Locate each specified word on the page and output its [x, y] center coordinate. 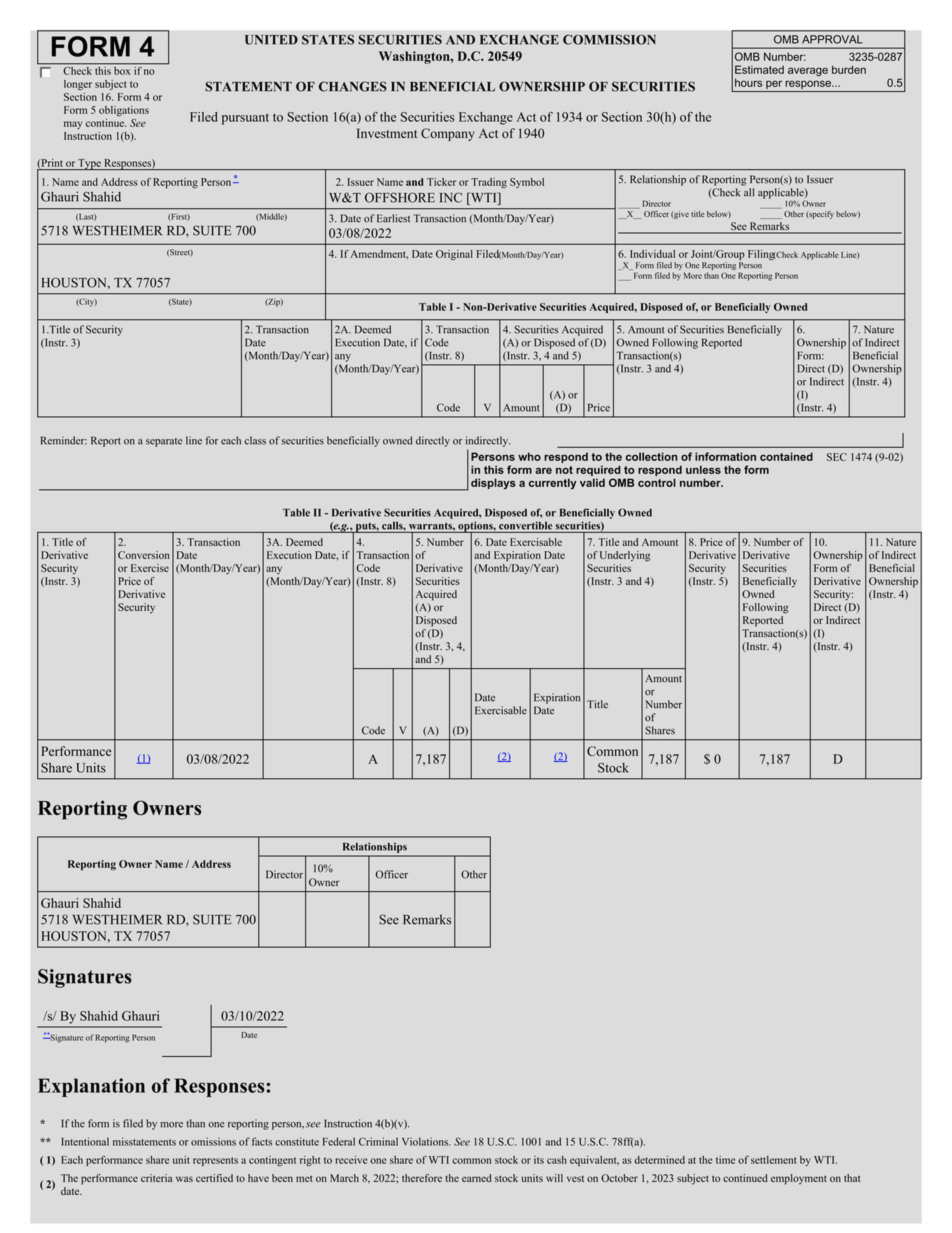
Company [448, 134]
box [122, 69]
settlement [774, 1160]
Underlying [625, 556]
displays [493, 483]
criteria [156, 1178]
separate [164, 442]
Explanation [91, 1087]
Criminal [378, 1141]
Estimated [759, 69]
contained [786, 456]
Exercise [150, 568]
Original [454, 255]
